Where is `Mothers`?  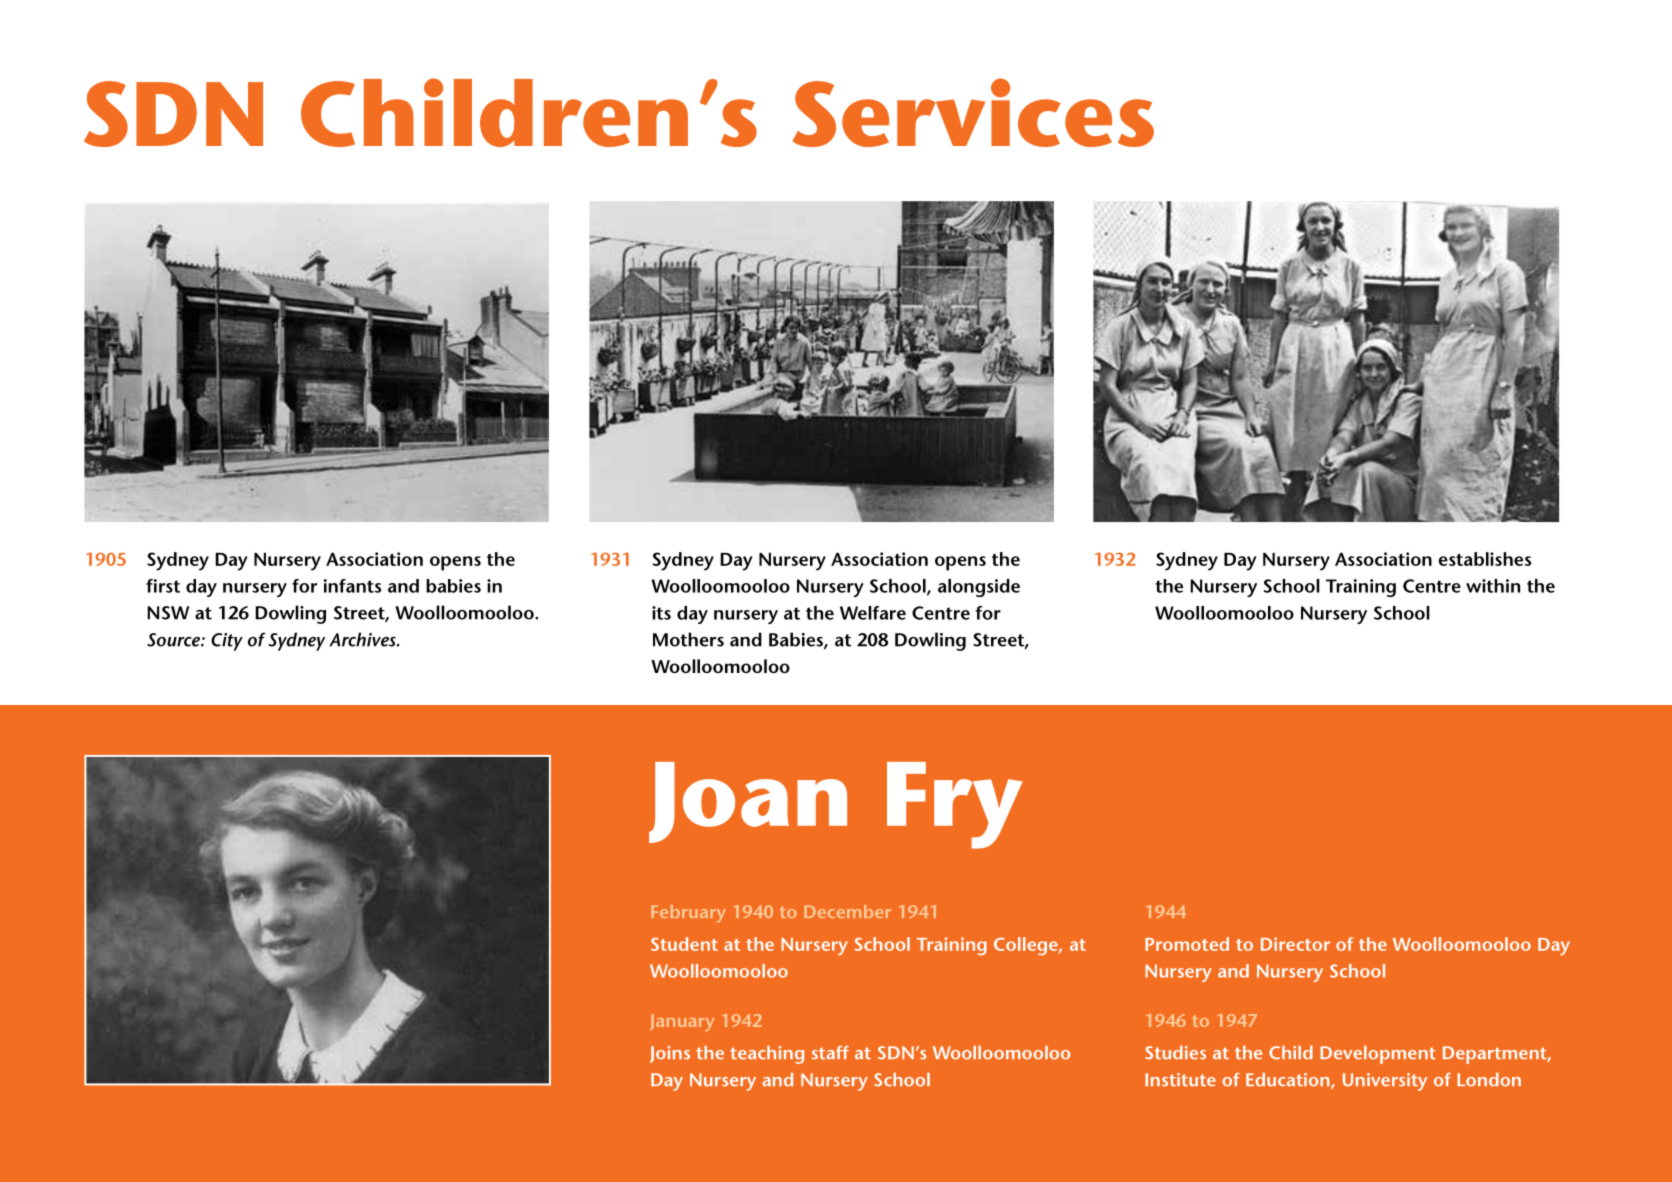
Mothers is located at coordinates (688, 639).
